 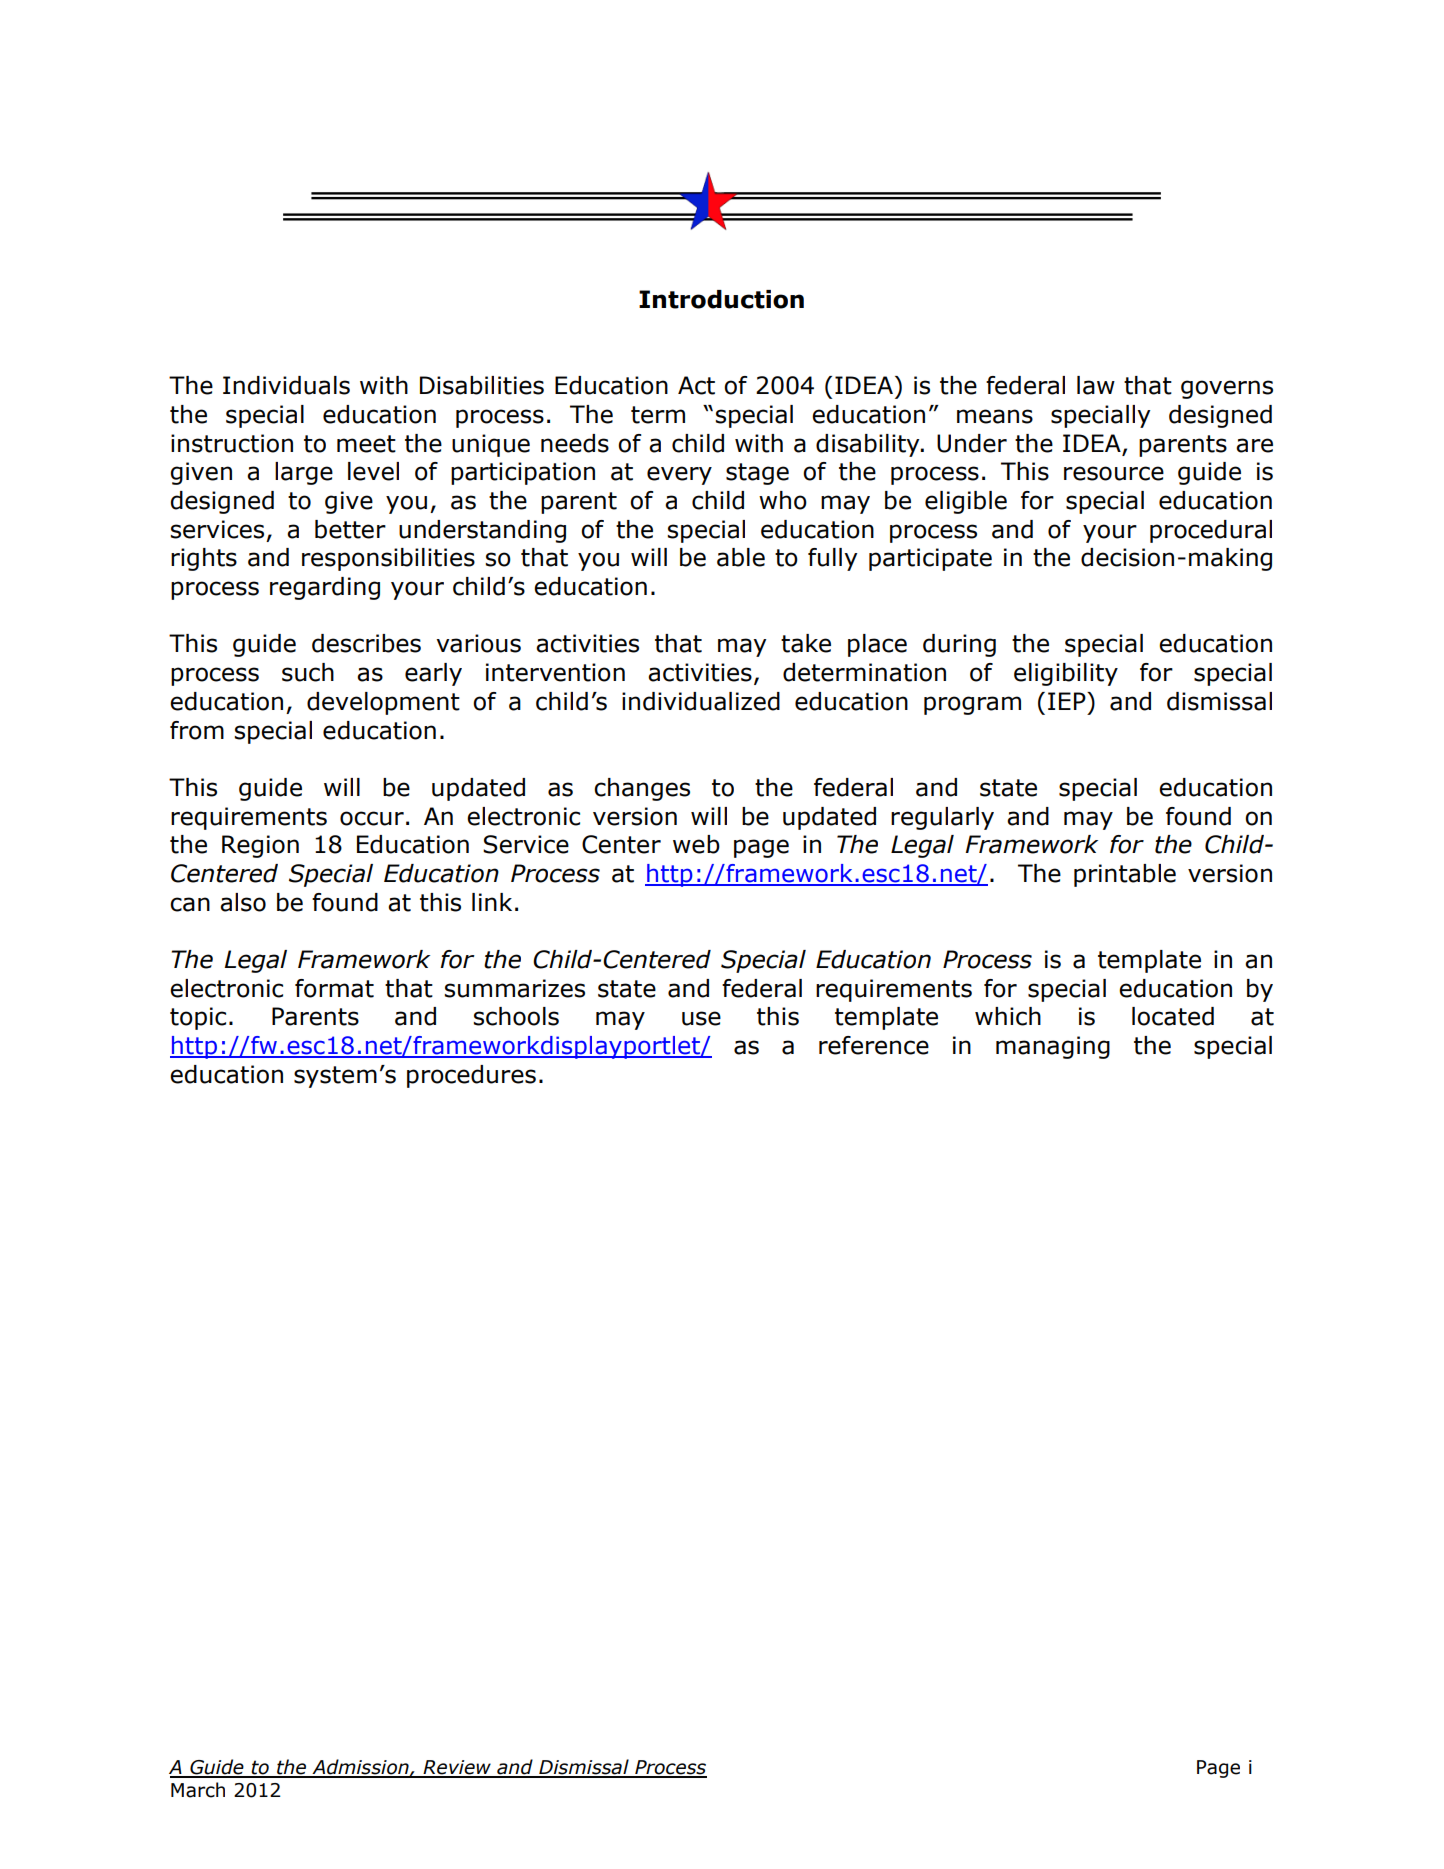 What do you see at coordinates (1068, 701) in the document?
I see `IEP` at bounding box center [1068, 701].
